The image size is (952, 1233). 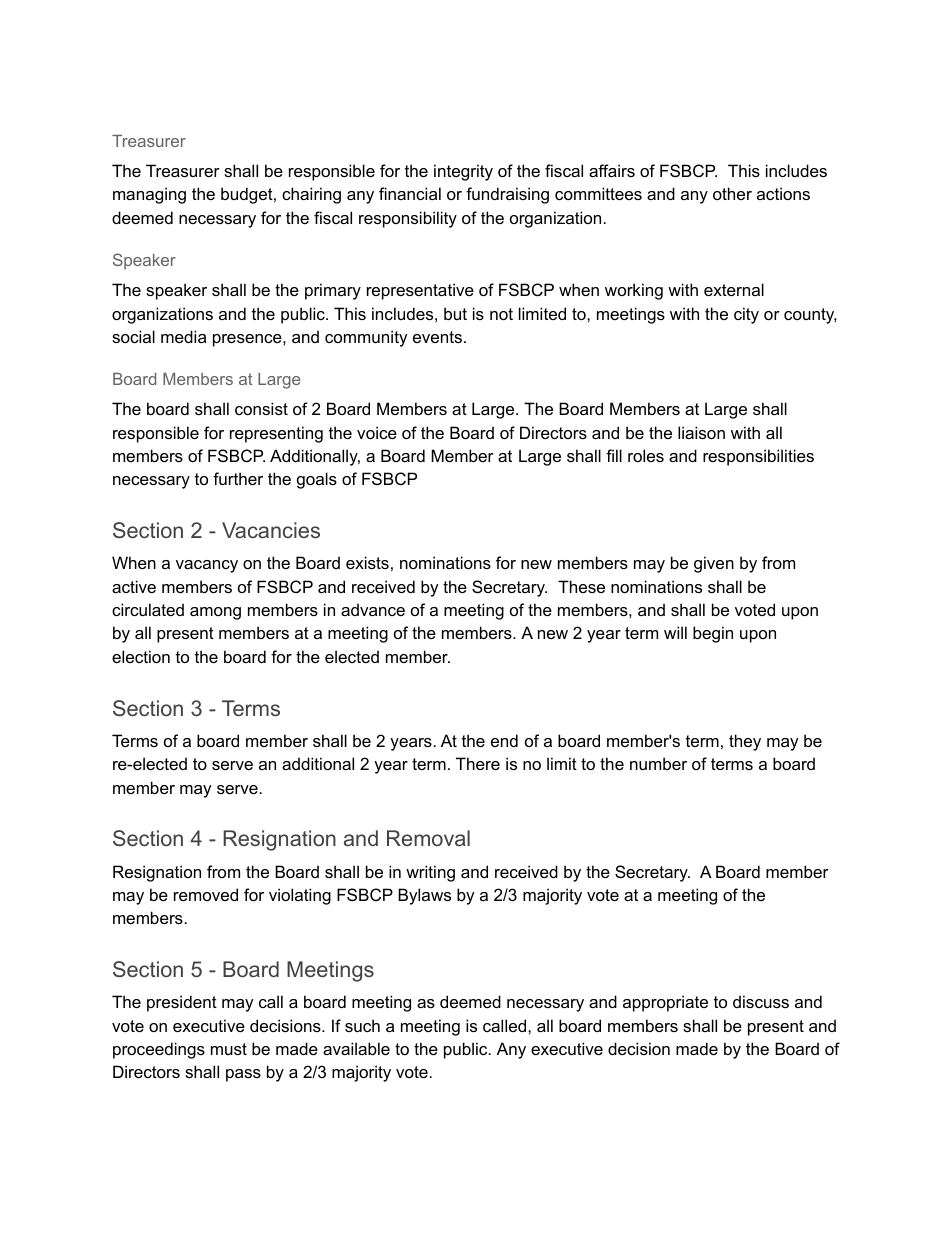 I want to click on removed, so click(x=206, y=894).
